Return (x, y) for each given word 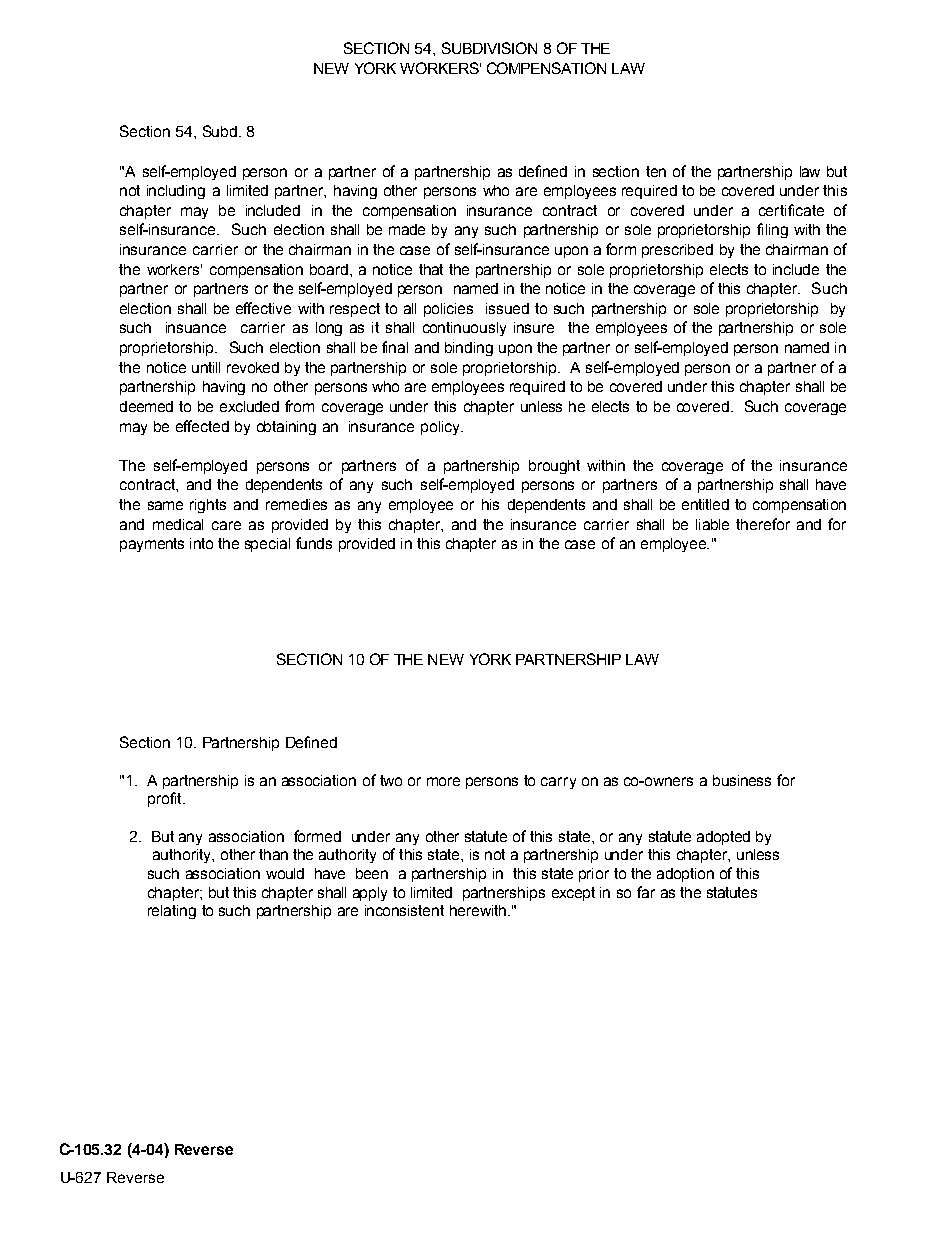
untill (206, 367)
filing (772, 230)
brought (554, 467)
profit (166, 799)
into (201, 543)
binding (469, 349)
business (742, 780)
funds (314, 543)
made (407, 229)
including (176, 192)
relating (172, 912)
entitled (705, 504)
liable (712, 524)
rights (208, 506)
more (443, 781)
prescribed (677, 251)
